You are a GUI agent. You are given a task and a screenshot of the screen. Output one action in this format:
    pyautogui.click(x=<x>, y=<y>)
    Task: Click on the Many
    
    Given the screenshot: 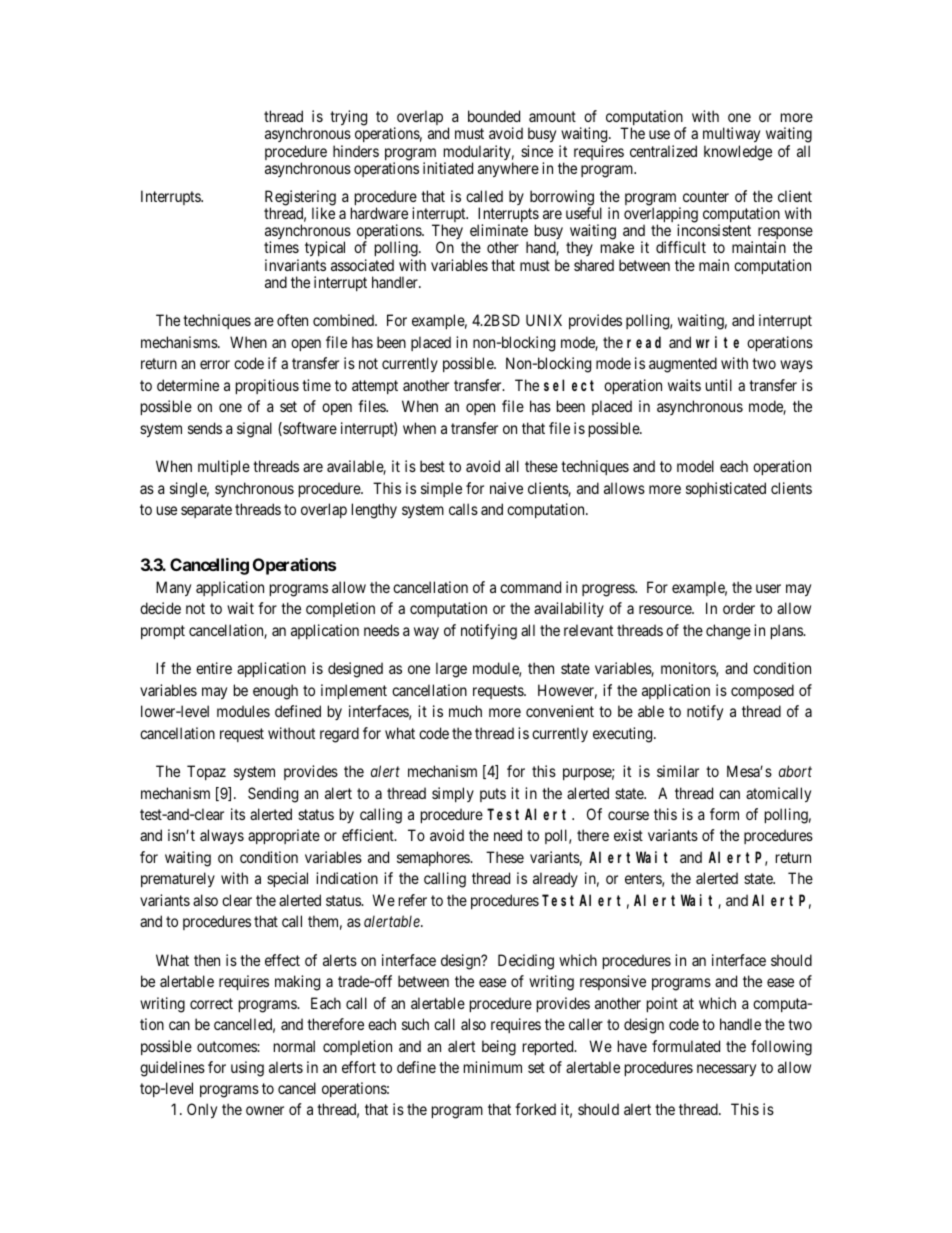 What is the action you would take?
    pyautogui.click(x=173, y=588)
